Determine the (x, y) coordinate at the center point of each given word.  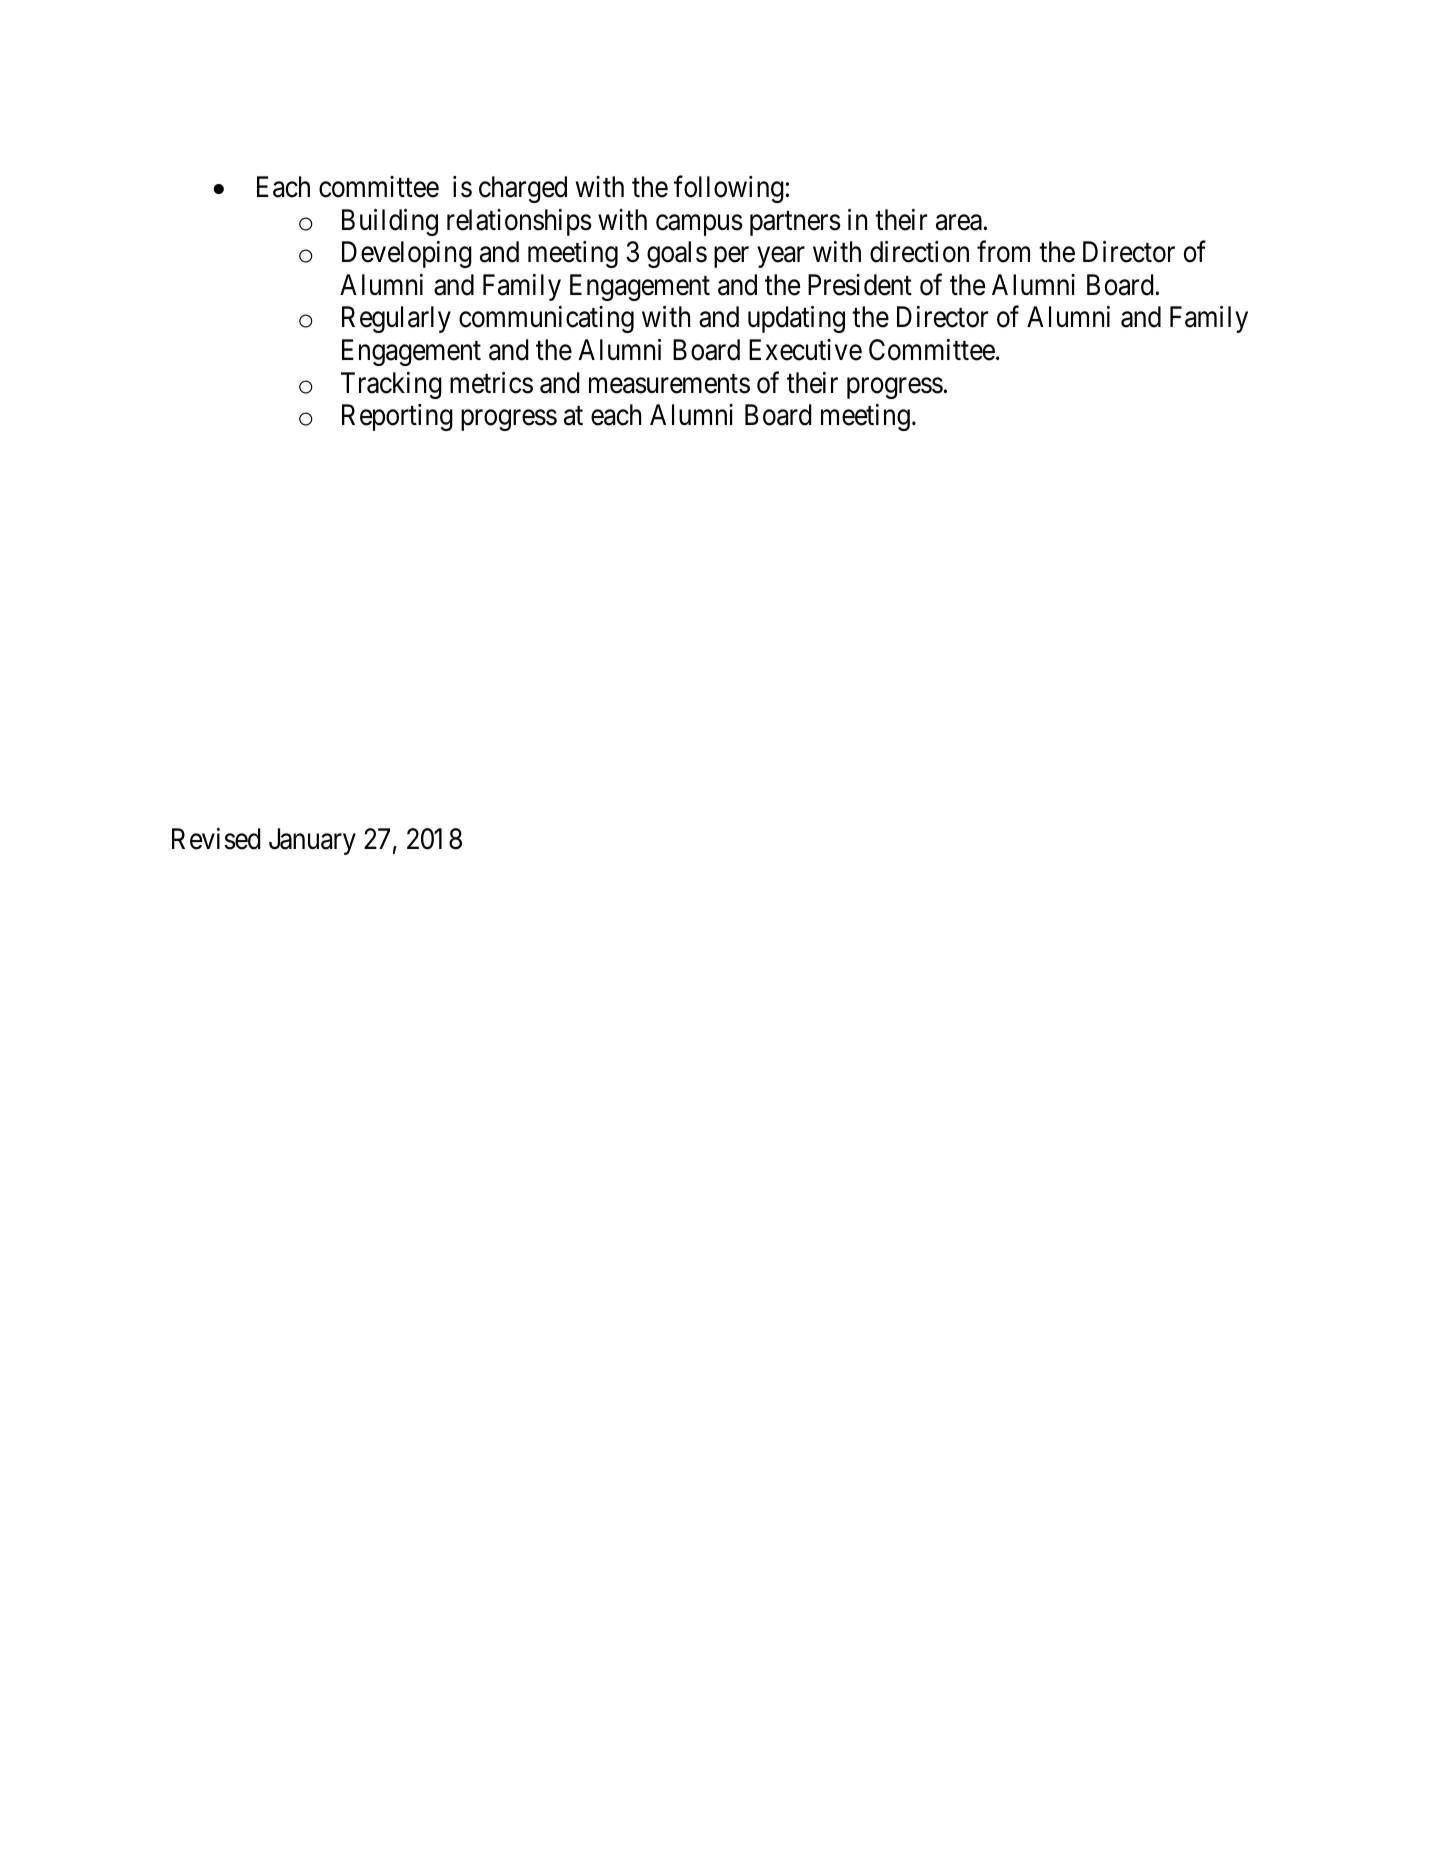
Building (390, 222)
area (959, 223)
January (312, 841)
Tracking (391, 385)
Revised (216, 839)
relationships (519, 222)
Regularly (396, 319)
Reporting (397, 417)
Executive (805, 350)
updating (796, 319)
